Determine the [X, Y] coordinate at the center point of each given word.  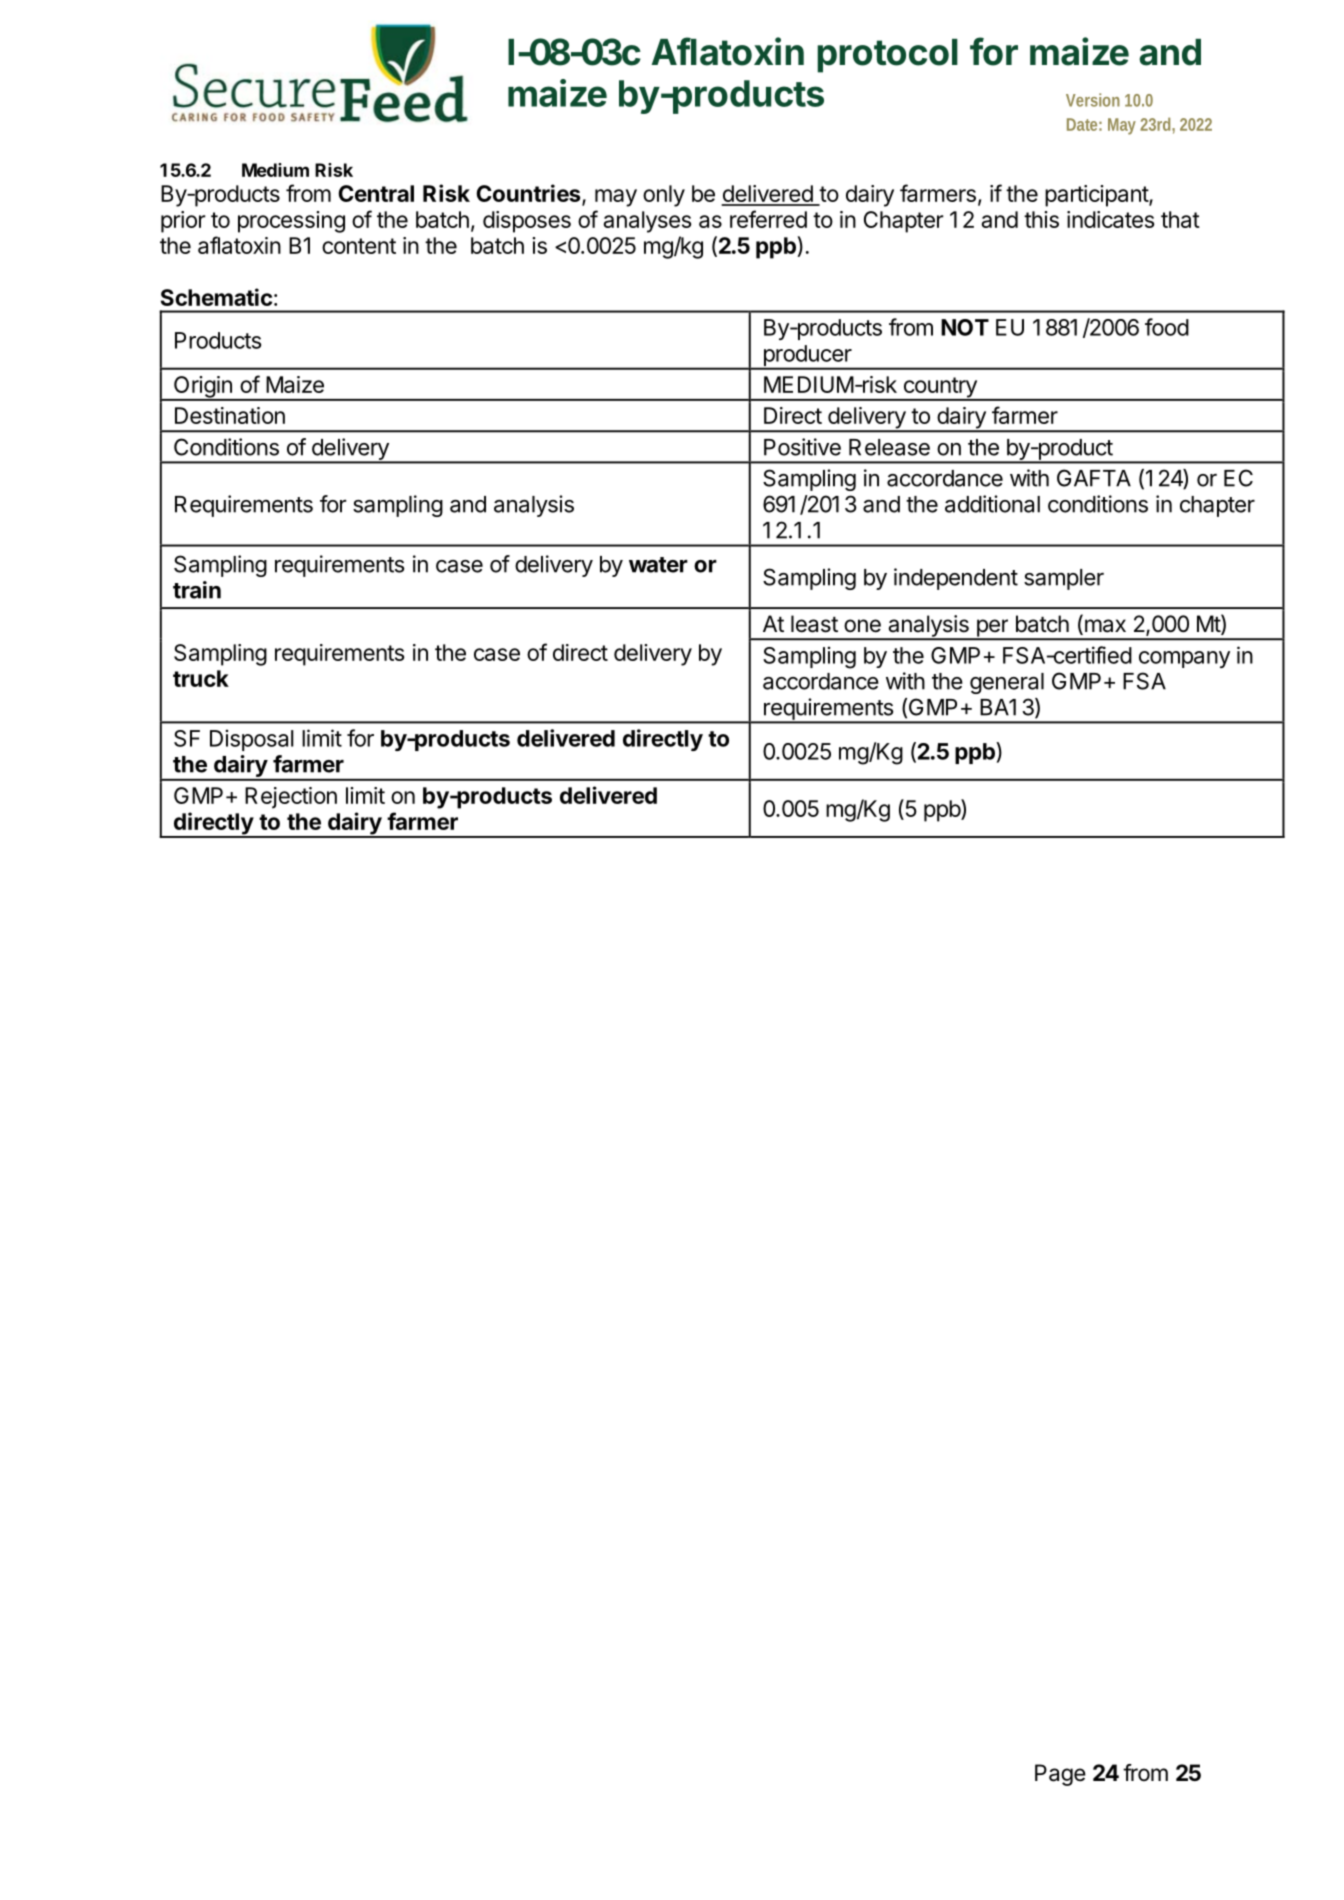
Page [1060, 1775]
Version [1093, 100]
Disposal [252, 740]
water [658, 565]
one [862, 626]
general [1007, 683]
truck [201, 678]
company [1184, 659]
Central [376, 193]
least [814, 624]
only [664, 196]
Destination [230, 415]
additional [992, 504]
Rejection [291, 798]
